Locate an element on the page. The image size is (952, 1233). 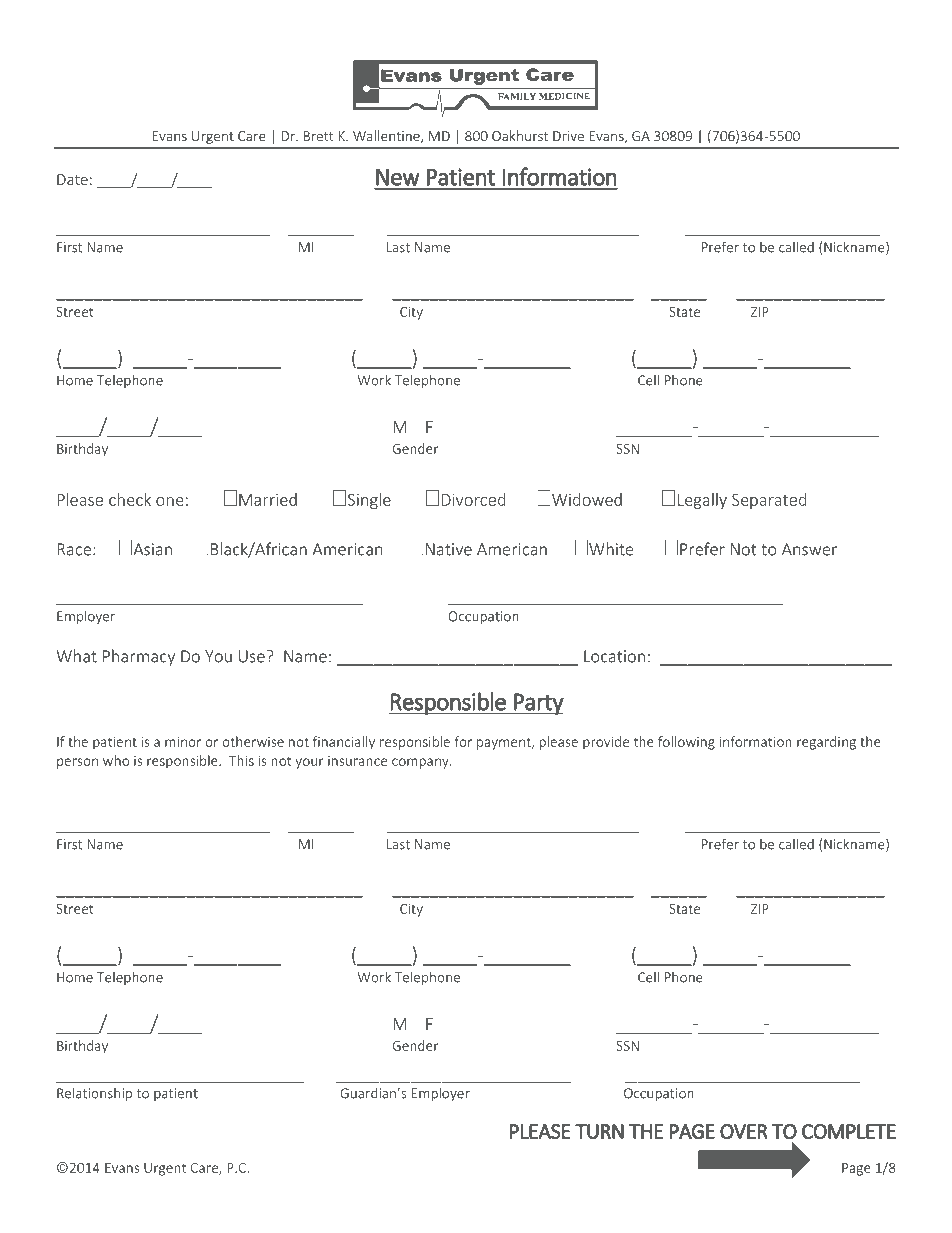
Drive is located at coordinates (568, 136).
